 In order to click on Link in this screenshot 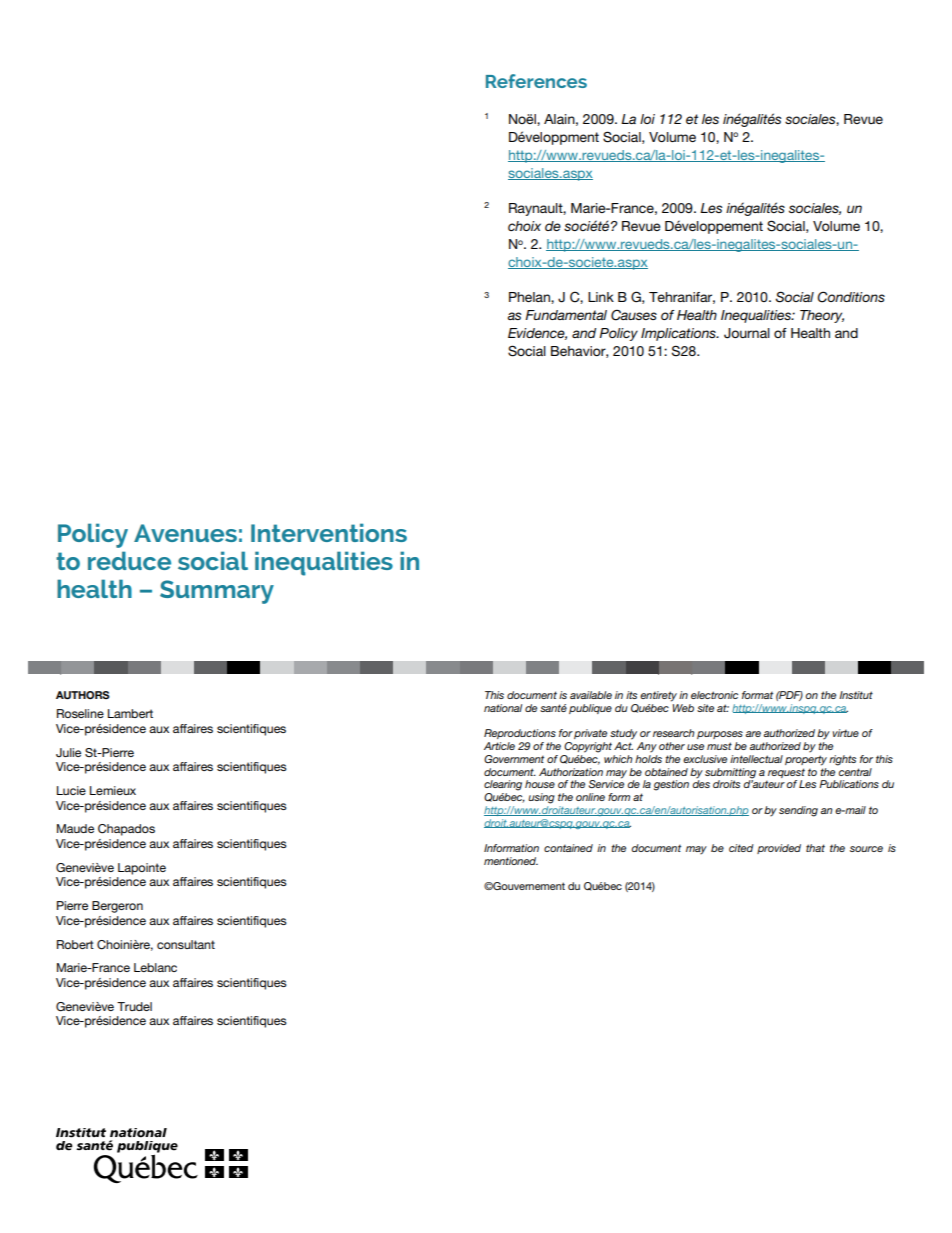, I will do `click(601, 297)`.
